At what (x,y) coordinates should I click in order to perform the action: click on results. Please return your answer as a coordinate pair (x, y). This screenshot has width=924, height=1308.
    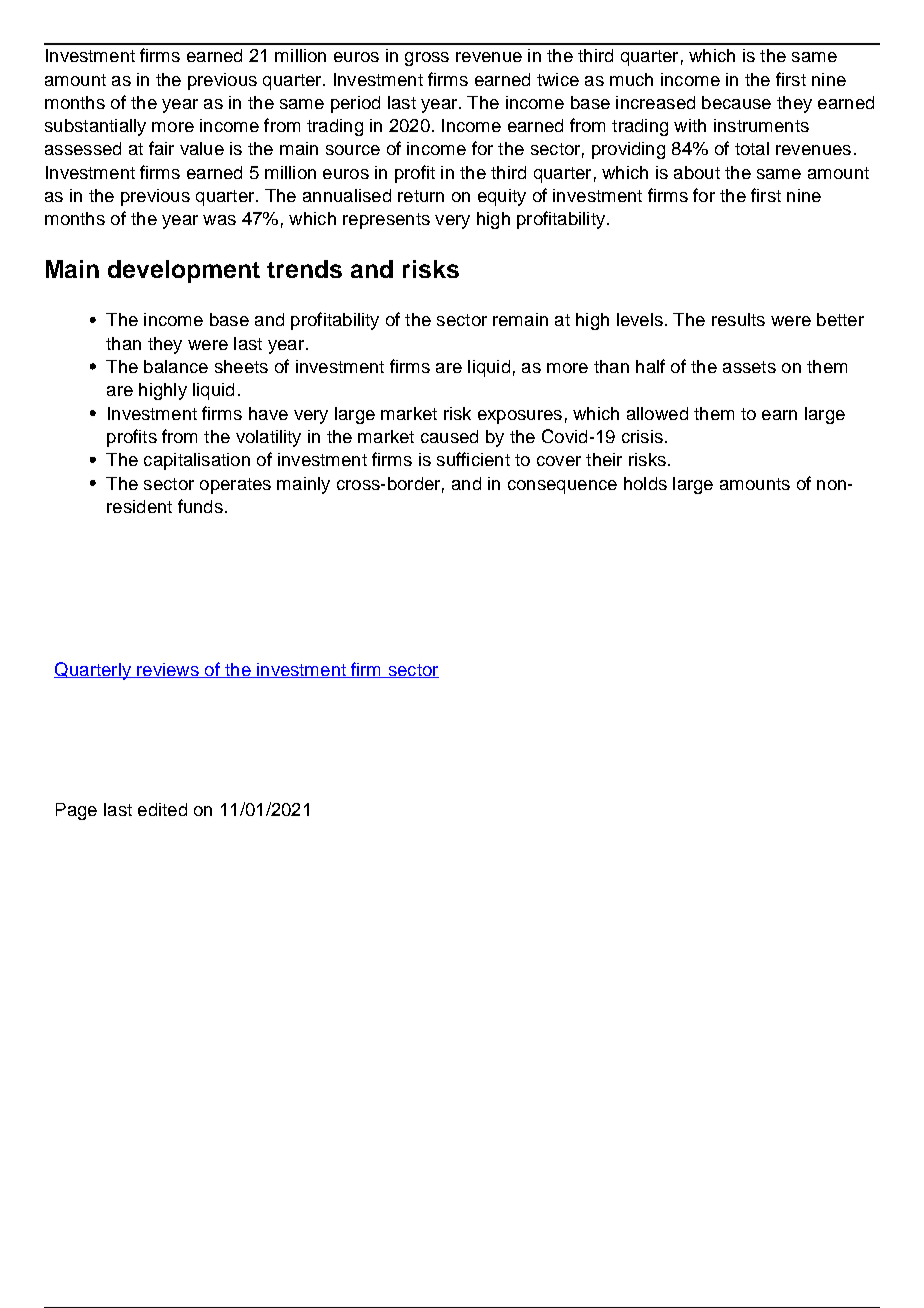
    Looking at the image, I should click on (738, 319).
